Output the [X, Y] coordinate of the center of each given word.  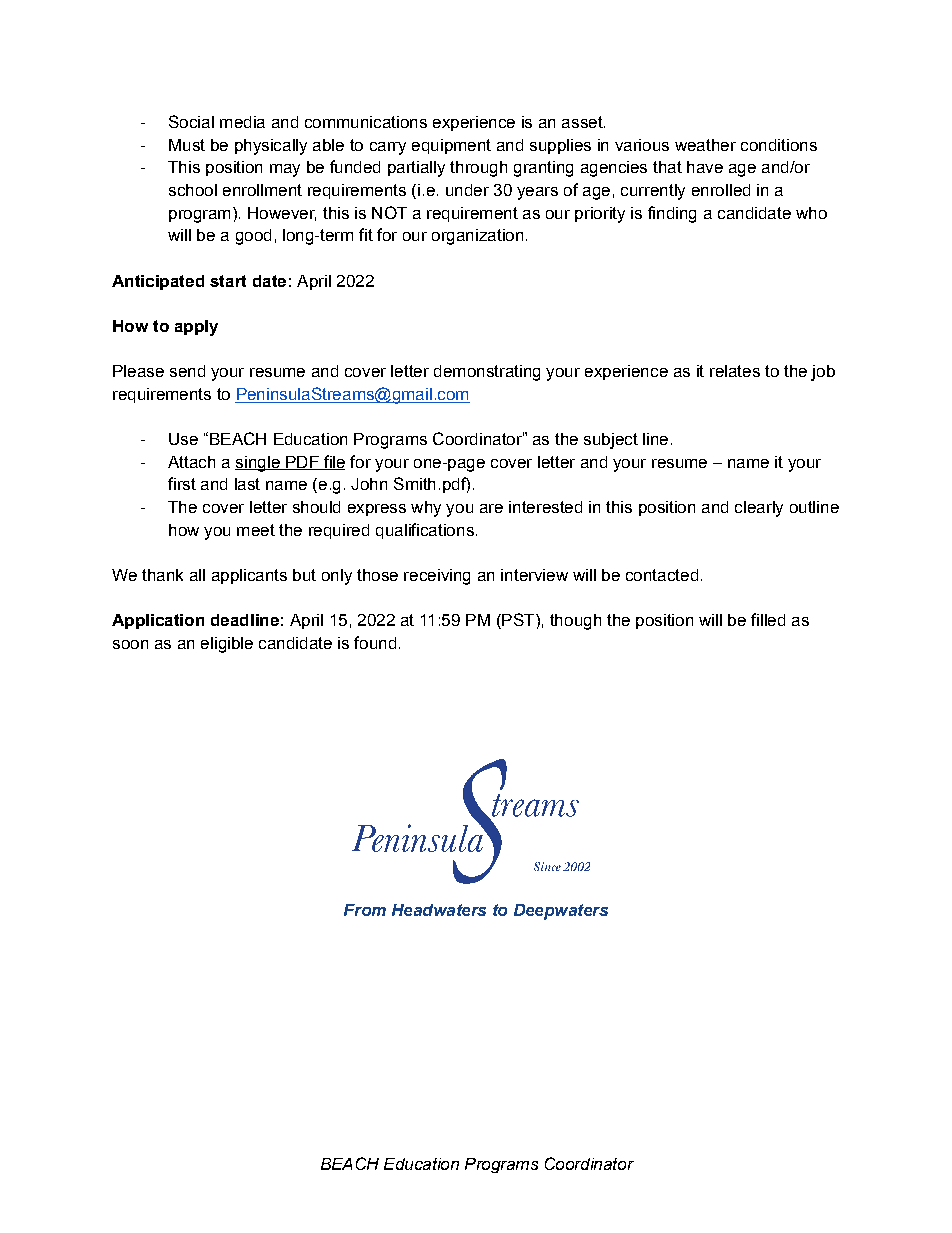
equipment [451, 146]
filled [768, 619]
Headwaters [439, 910]
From [365, 910]
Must [187, 145]
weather [705, 145]
